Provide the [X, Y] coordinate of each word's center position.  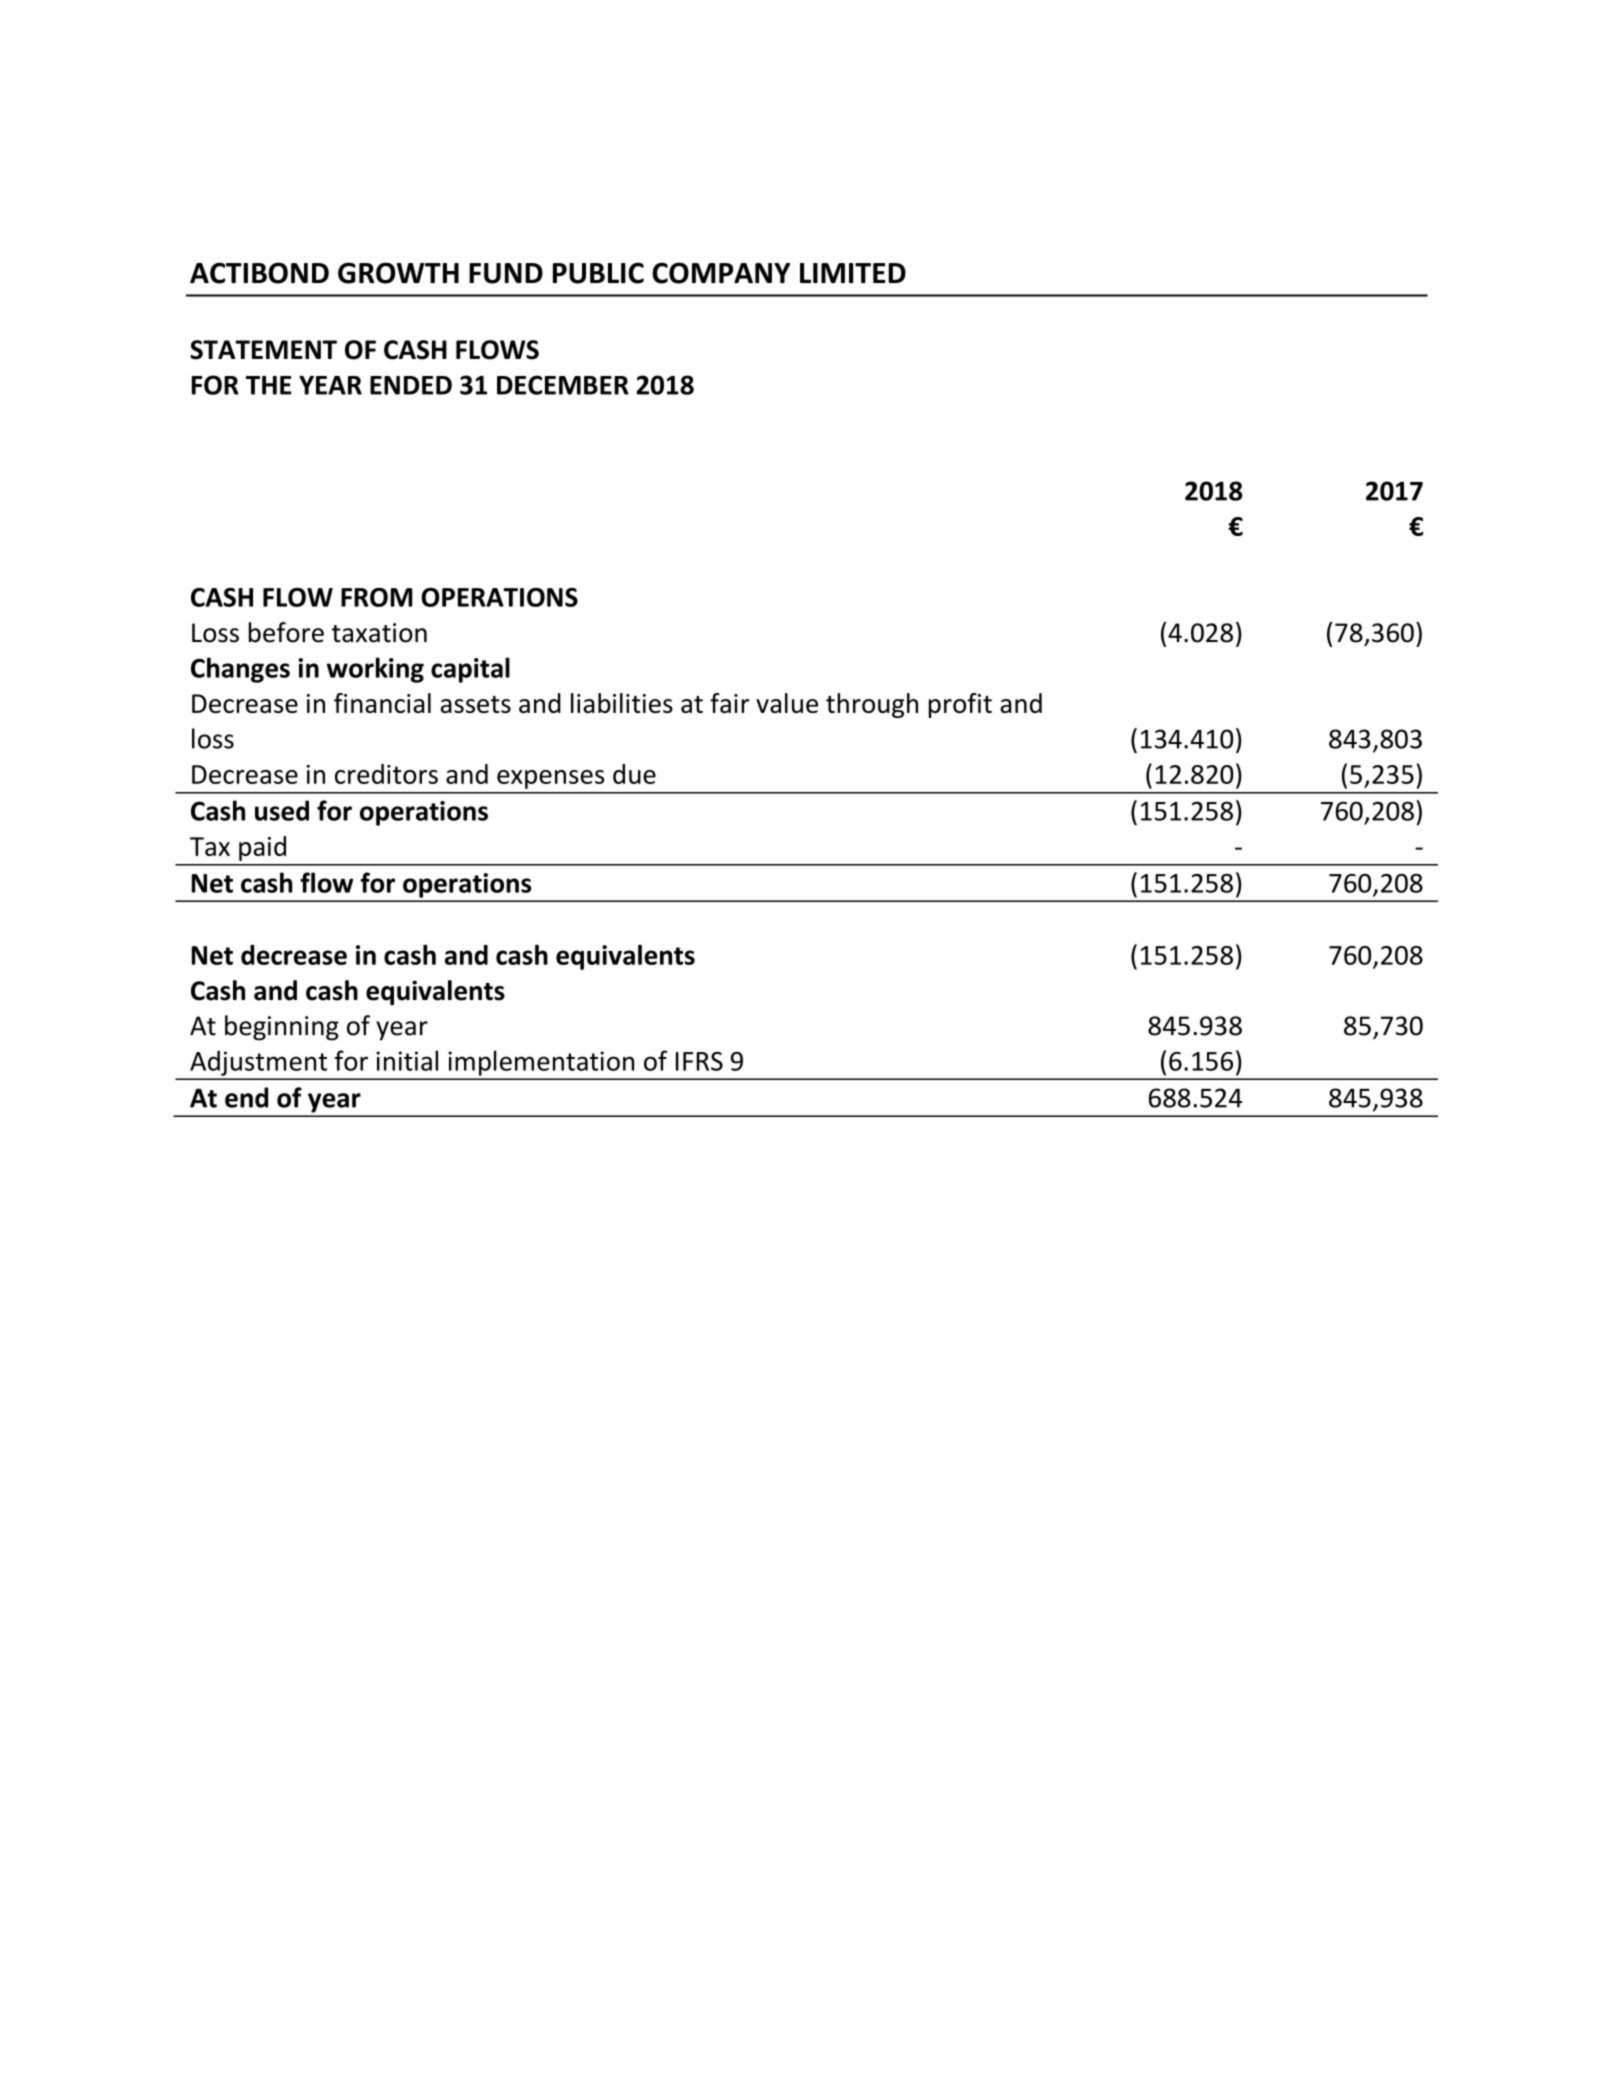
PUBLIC [598, 273]
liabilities [622, 703]
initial [407, 1060]
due [634, 774]
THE [269, 385]
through [872, 705]
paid [262, 848]
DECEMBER [563, 385]
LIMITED [853, 273]
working [375, 670]
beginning [282, 1028]
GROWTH [398, 273]
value [787, 703]
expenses [550, 779]
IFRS [699, 1061]
